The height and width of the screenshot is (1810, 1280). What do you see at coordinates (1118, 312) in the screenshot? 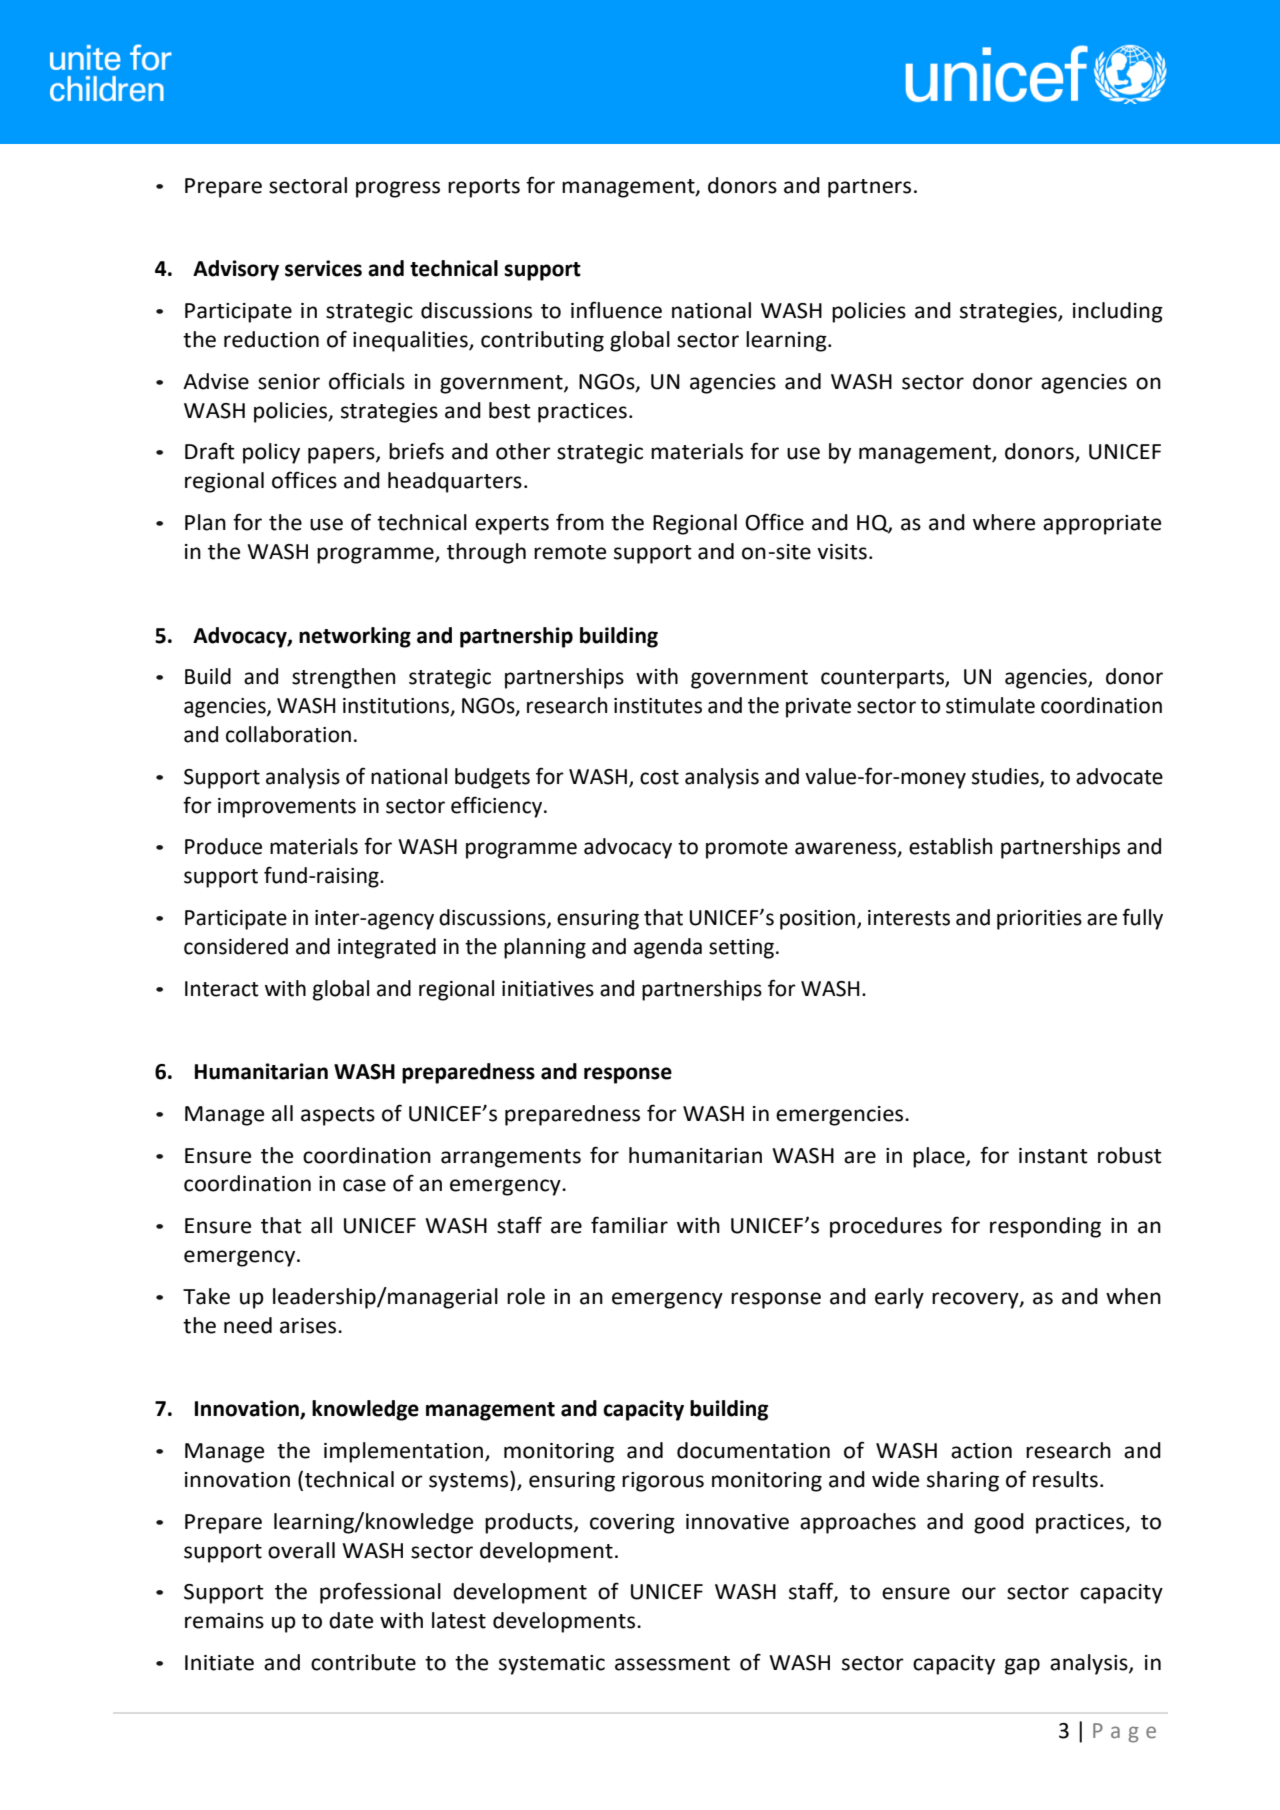
I see `including` at bounding box center [1118, 312].
